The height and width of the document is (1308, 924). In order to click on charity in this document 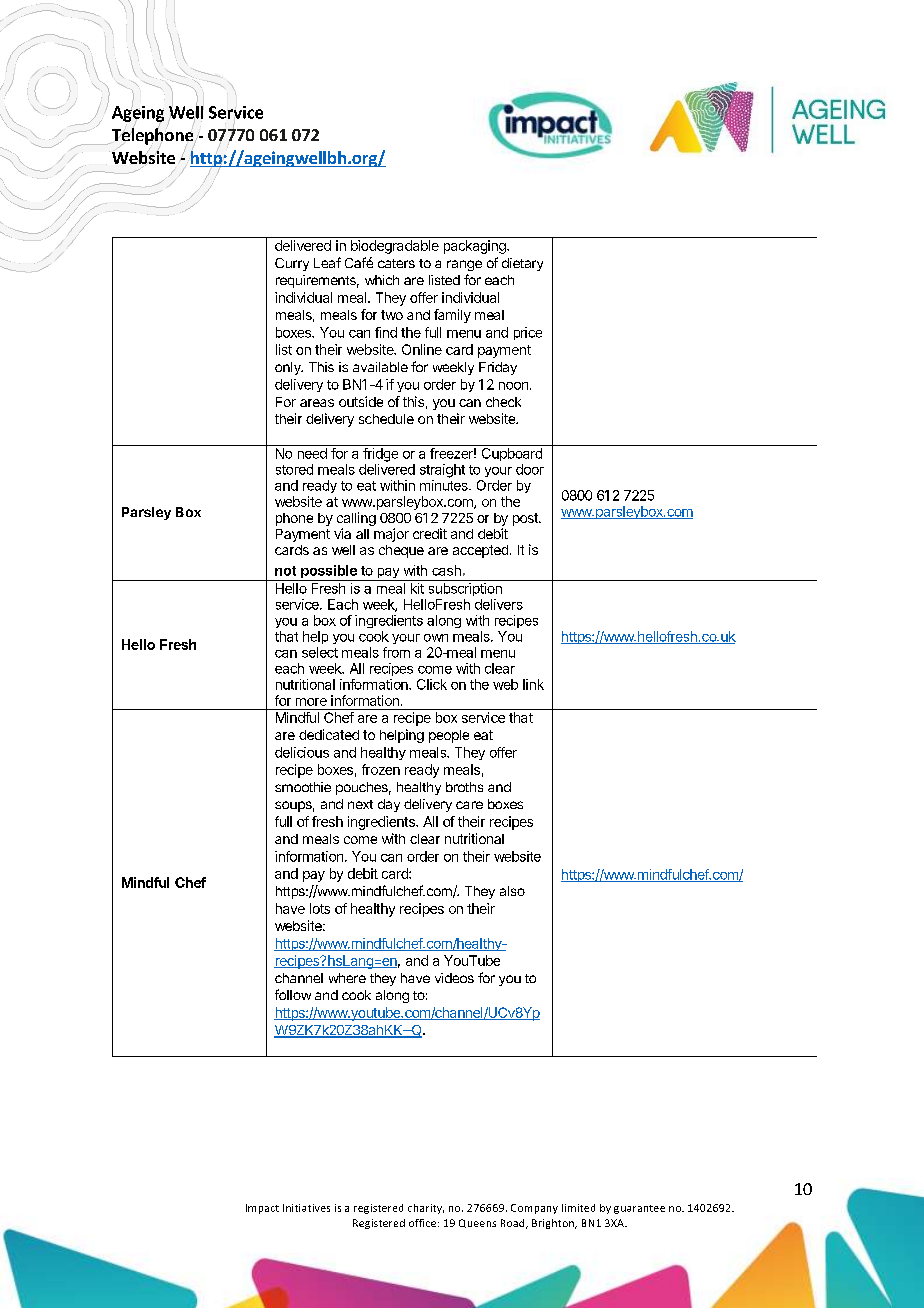, I will do `click(426, 1209)`.
